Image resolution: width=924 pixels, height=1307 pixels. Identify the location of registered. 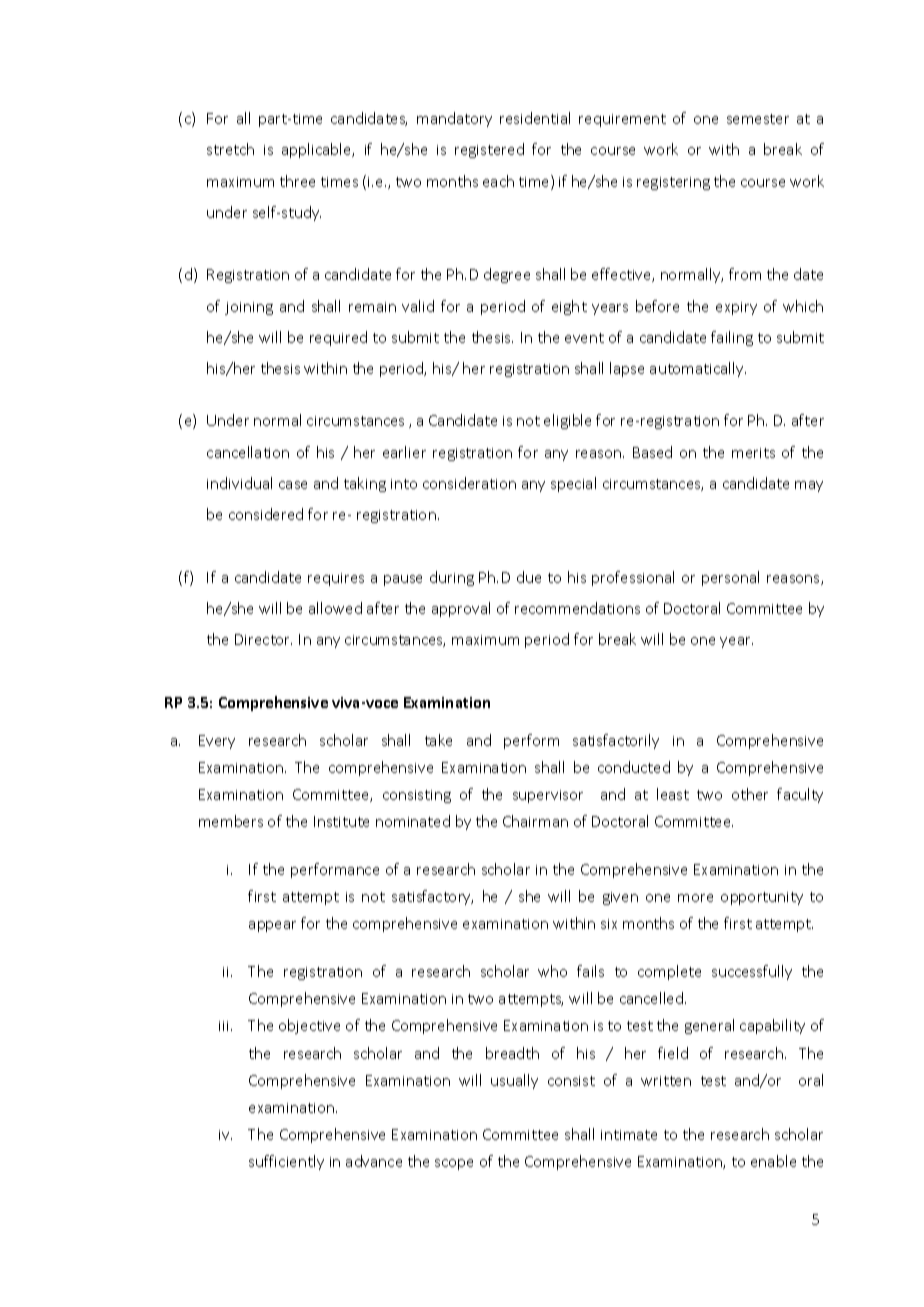
(489, 150).
